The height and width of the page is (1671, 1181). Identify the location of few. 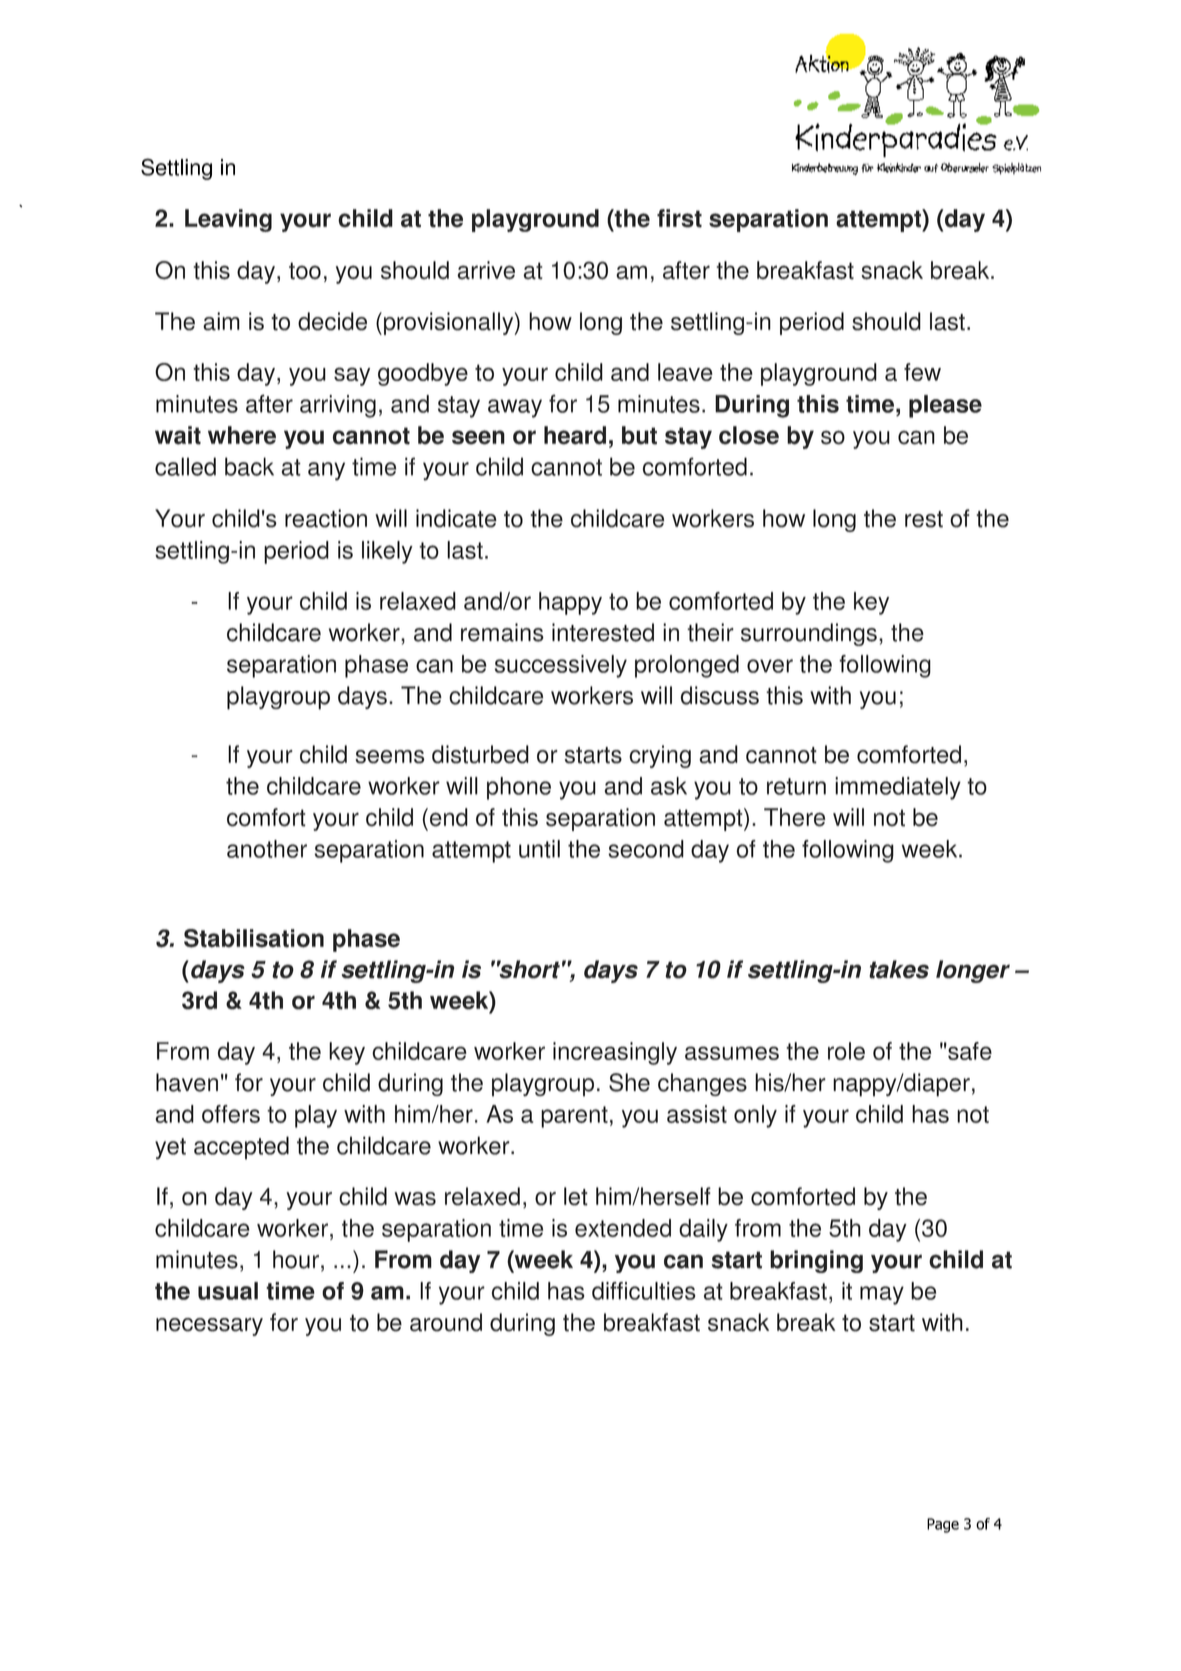
(922, 372).
